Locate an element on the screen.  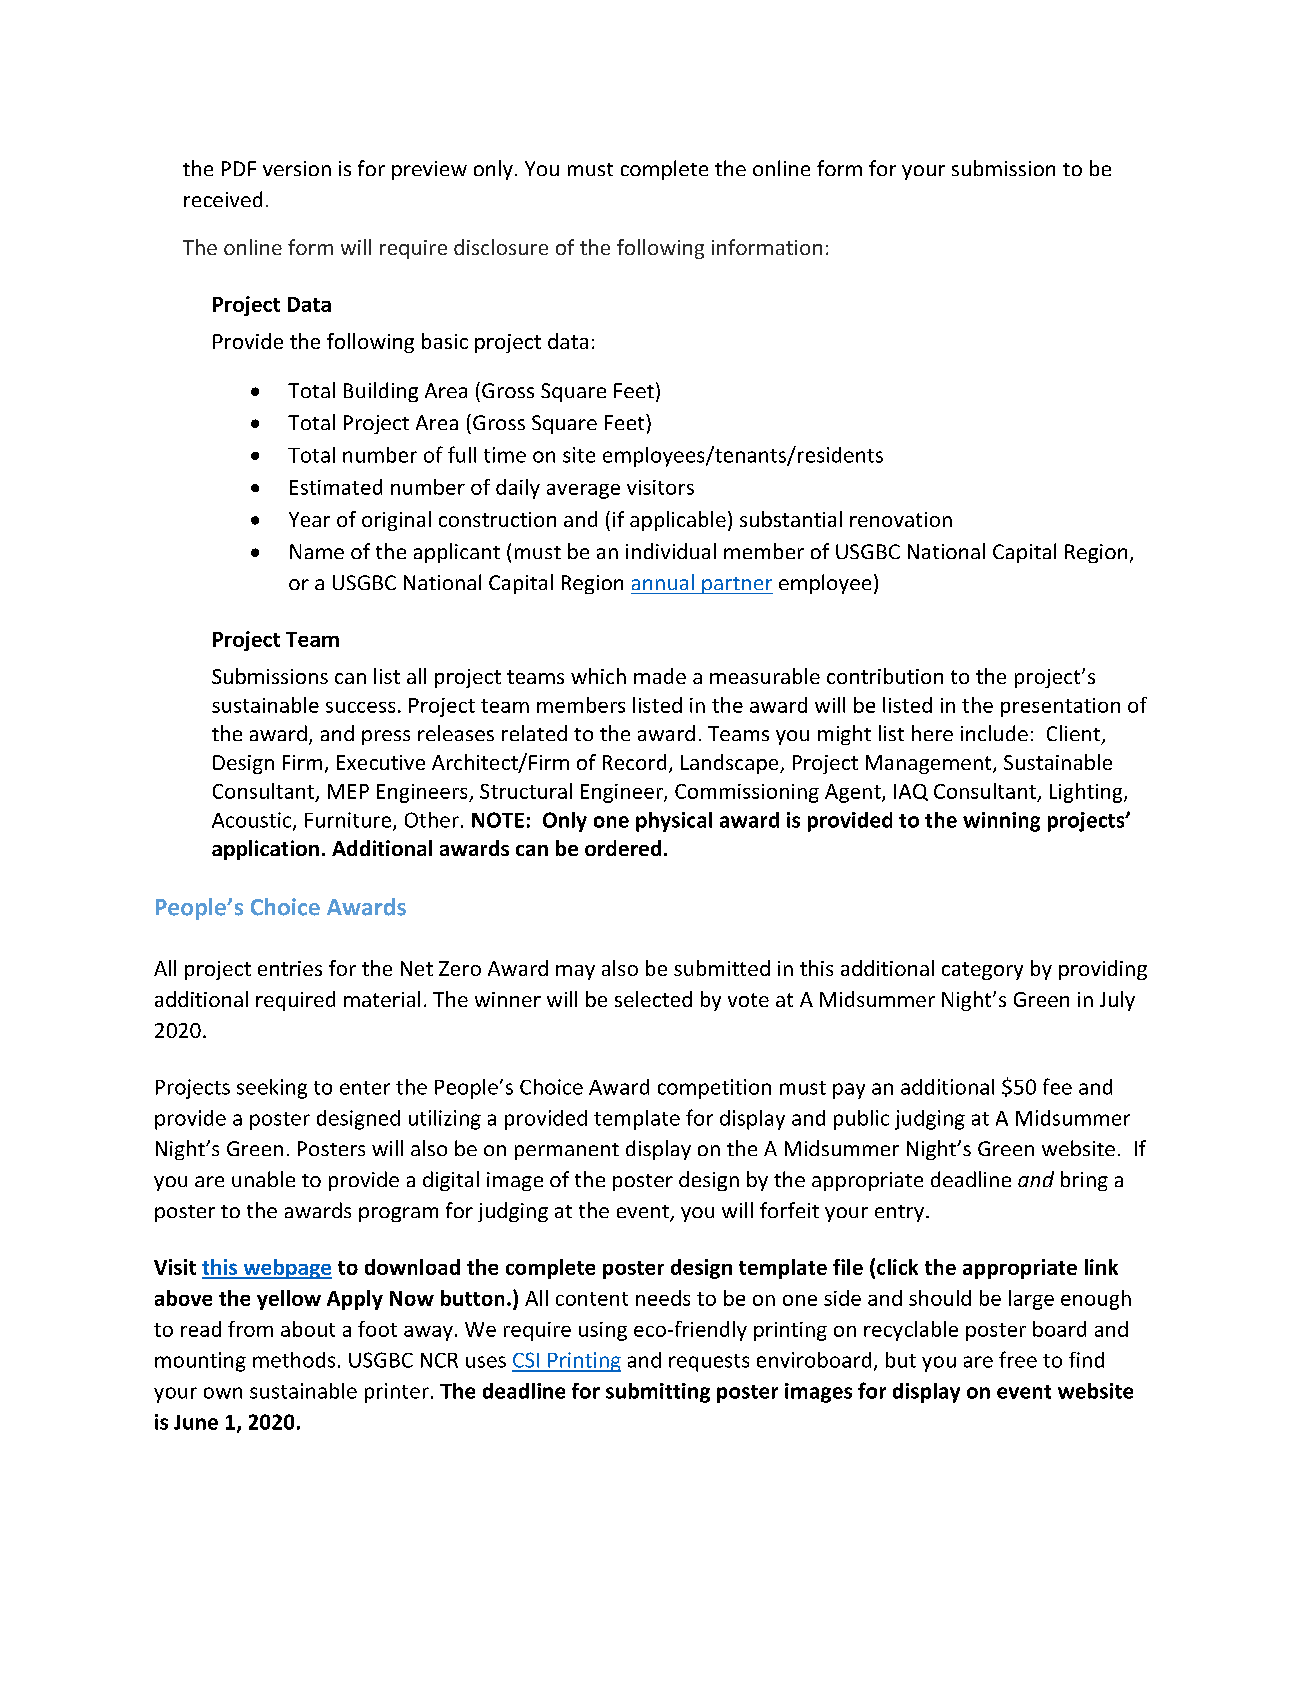
renovation is located at coordinates (901, 519).
